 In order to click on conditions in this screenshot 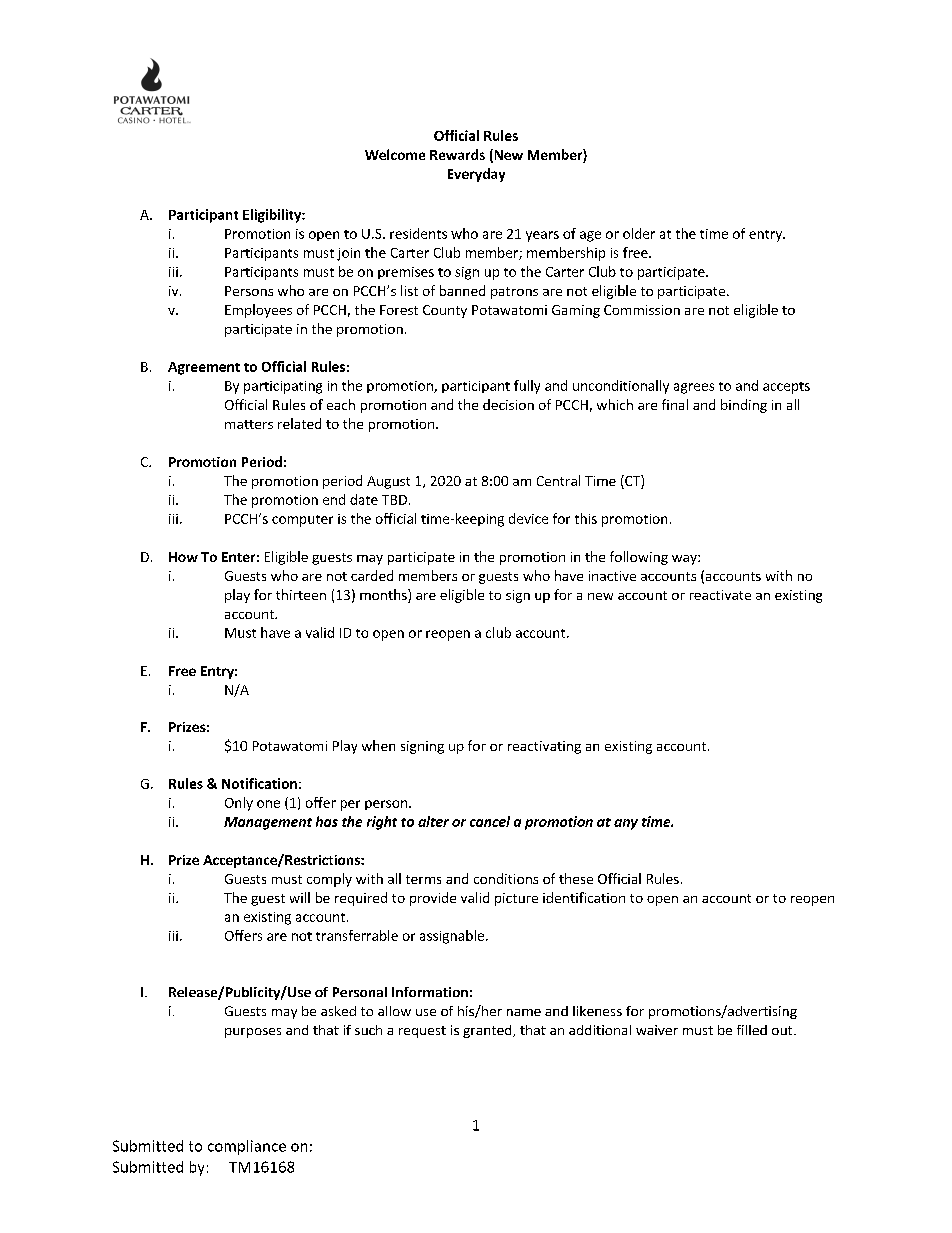, I will do `click(506, 878)`.
